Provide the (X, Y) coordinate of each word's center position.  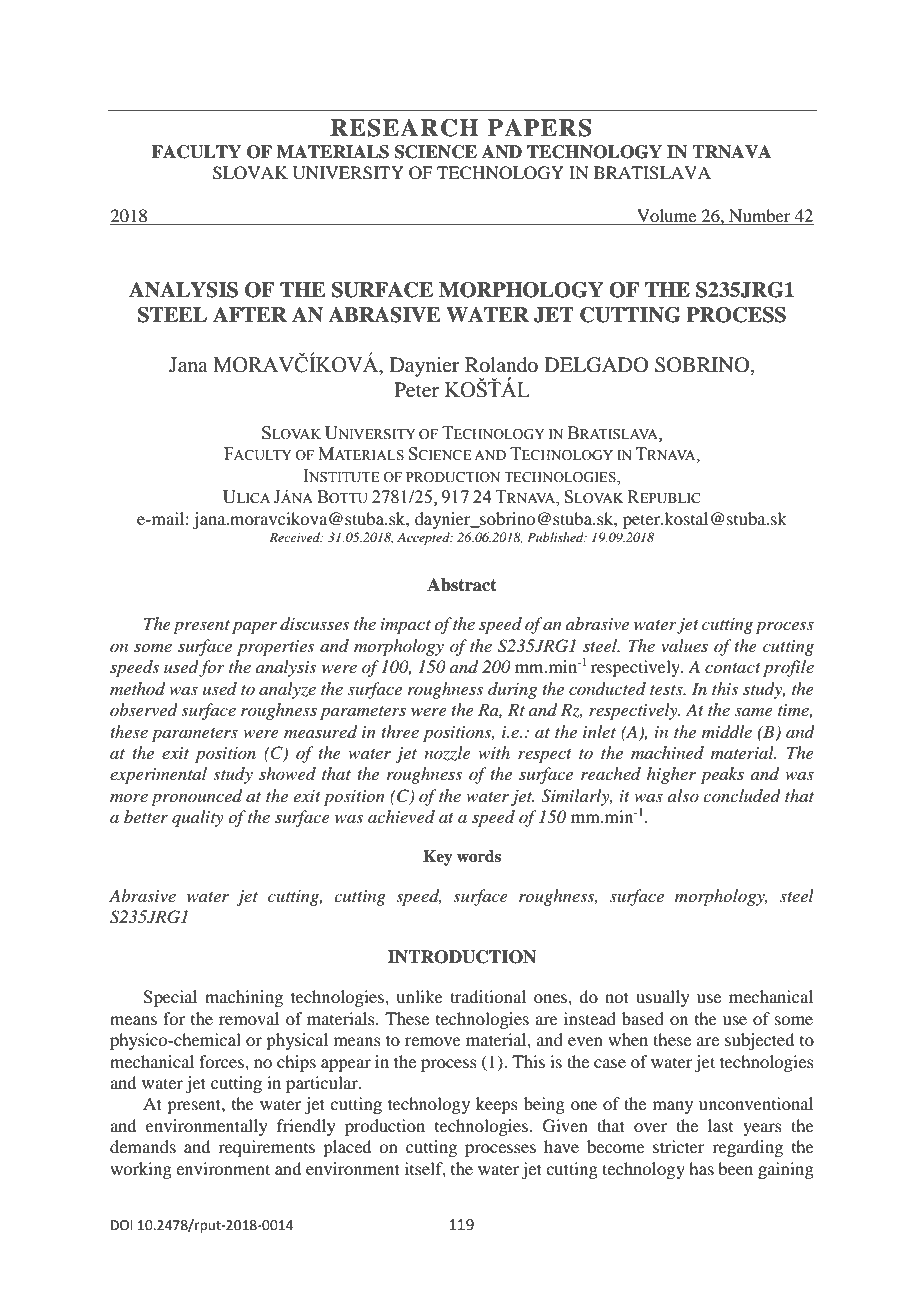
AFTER (250, 314)
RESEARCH (404, 128)
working (141, 1170)
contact (733, 668)
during (512, 690)
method (137, 689)
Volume (667, 217)
